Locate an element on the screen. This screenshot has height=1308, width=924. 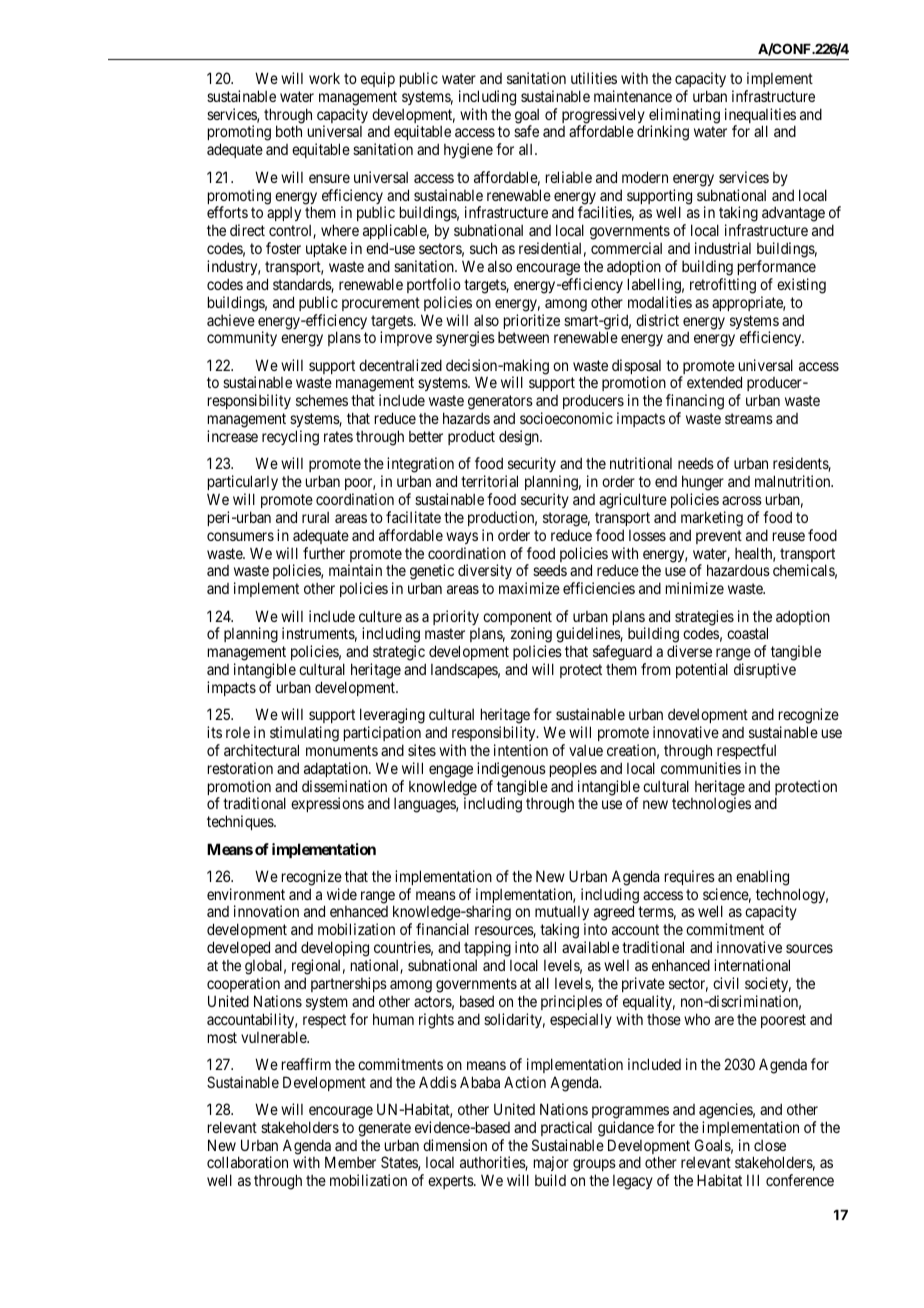
generators is located at coordinates (500, 404).
